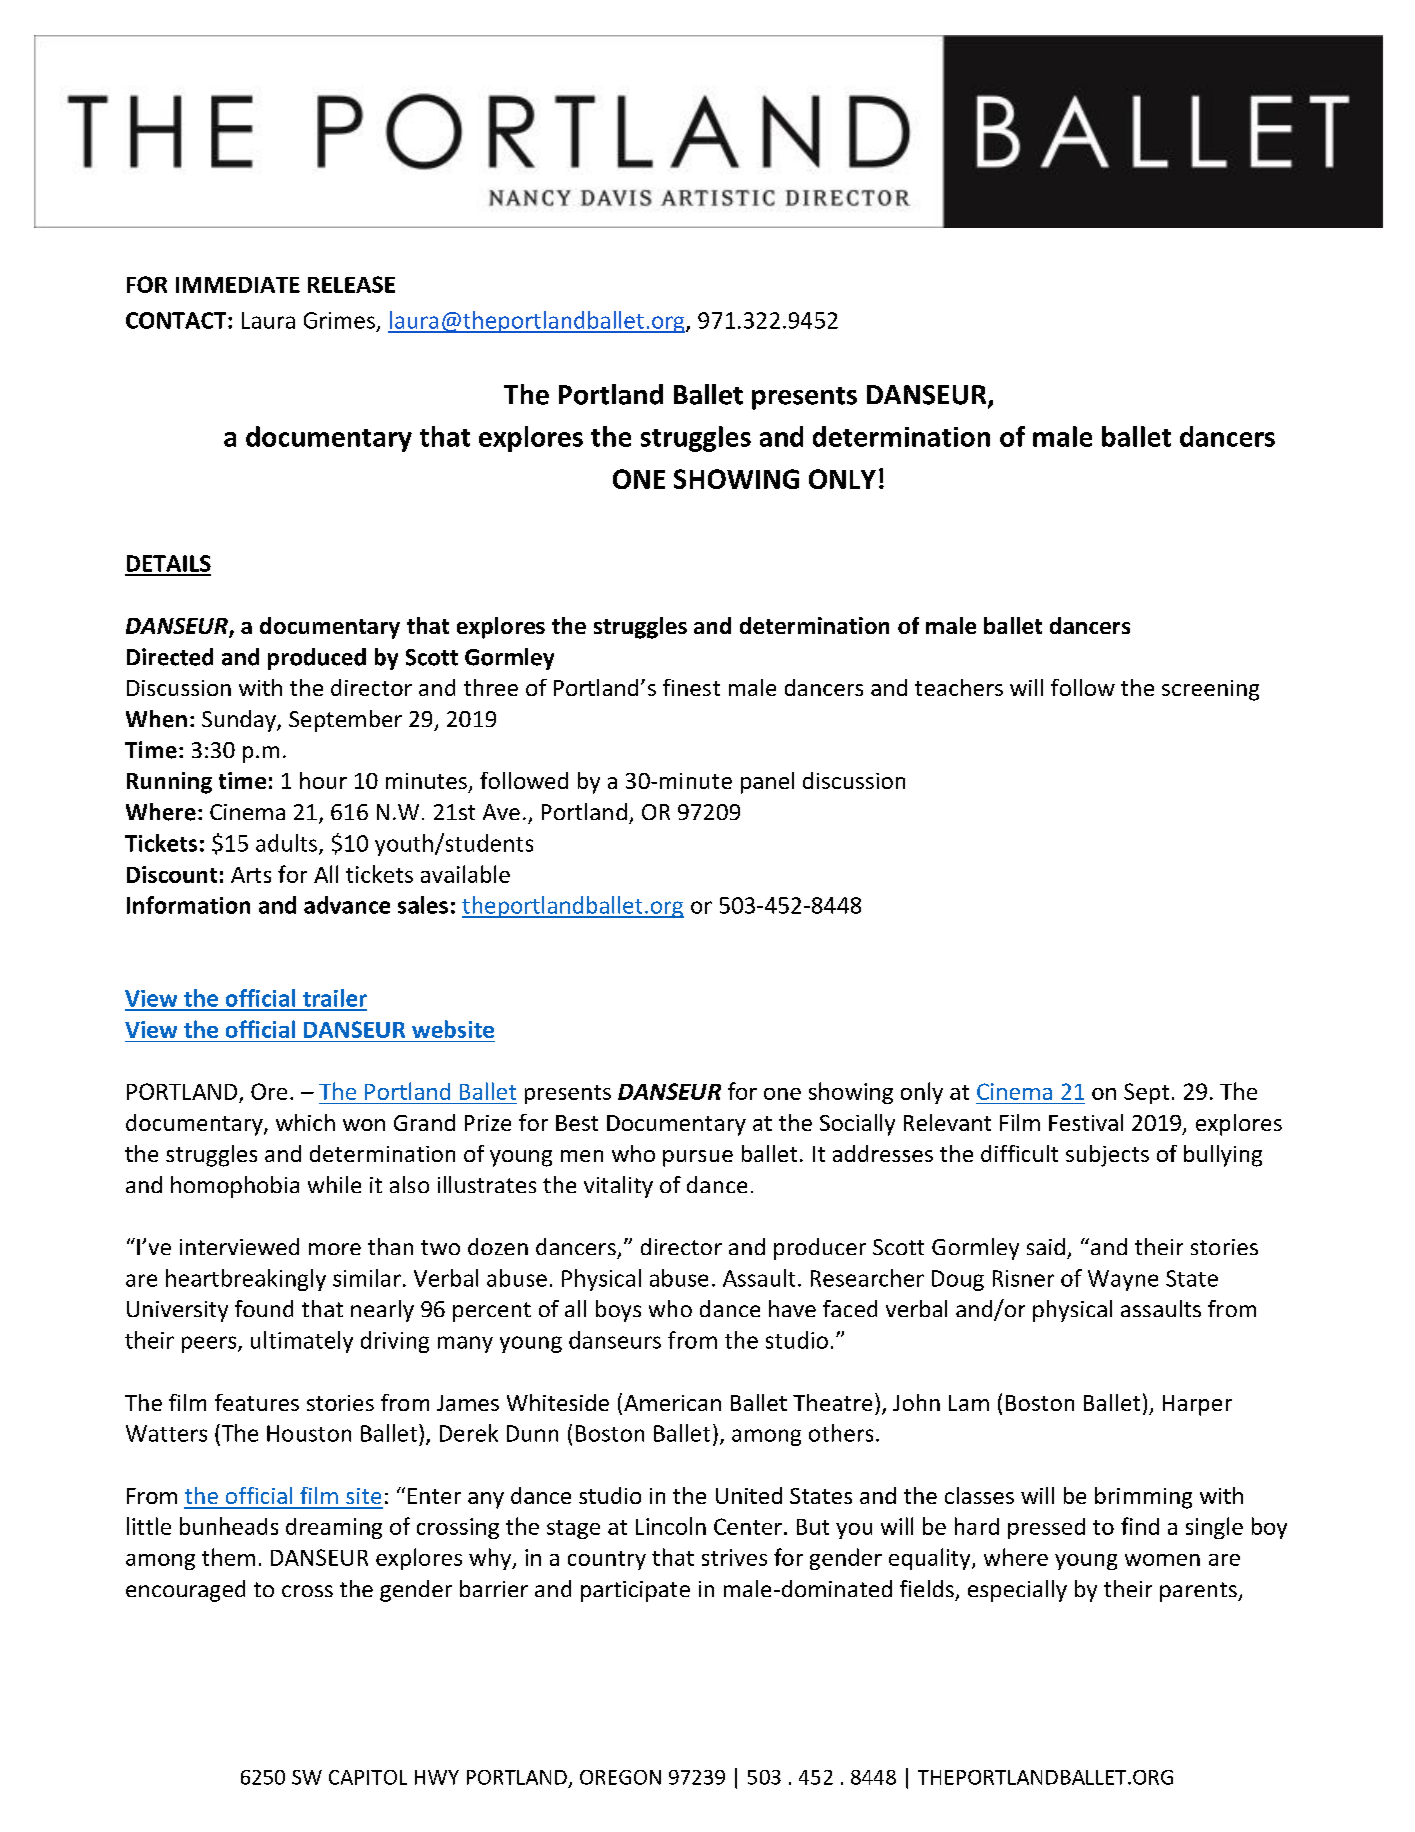 The height and width of the screenshot is (1832, 1415). What do you see at coordinates (620, 1777) in the screenshot?
I see `OREGON` at bounding box center [620, 1777].
